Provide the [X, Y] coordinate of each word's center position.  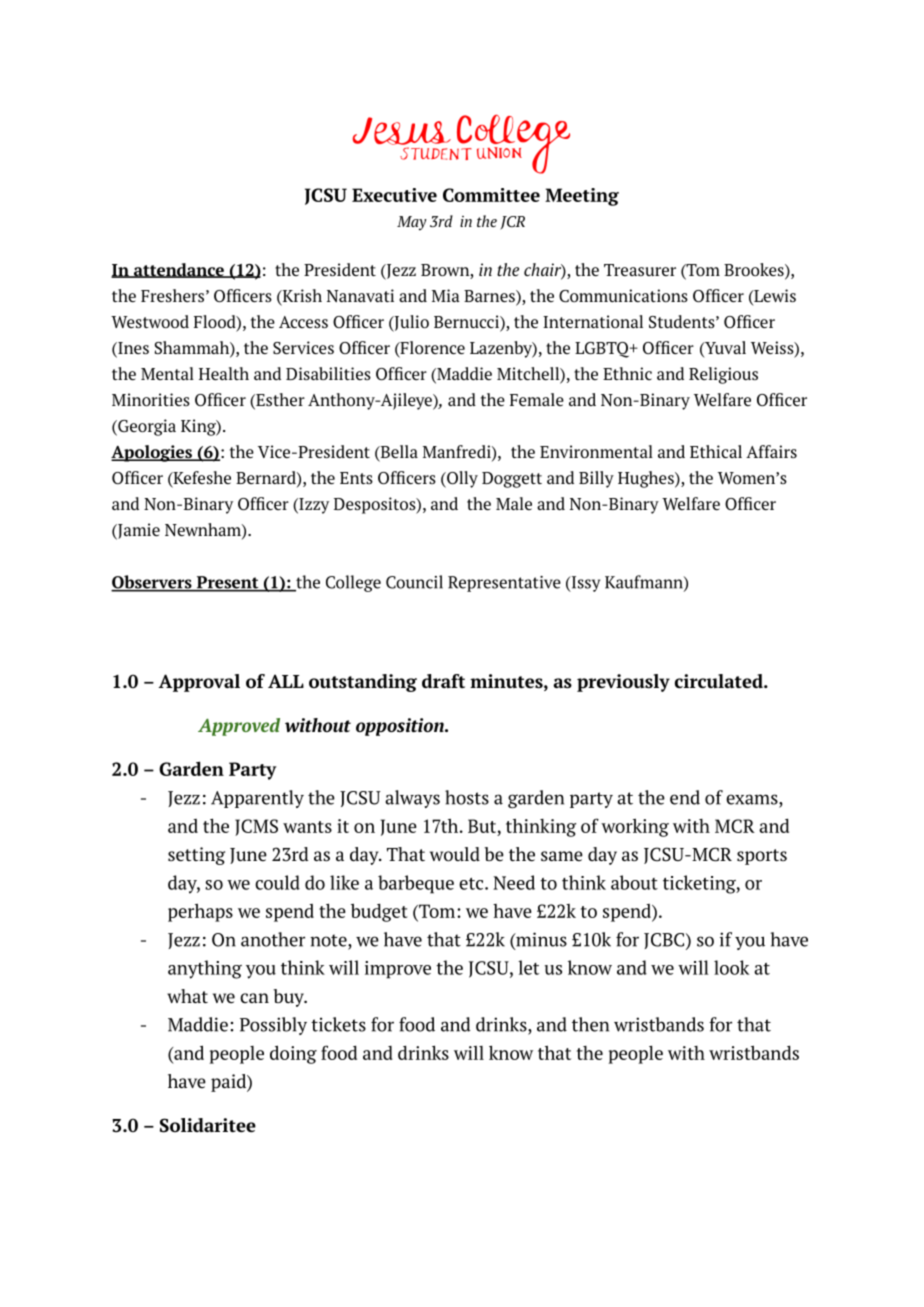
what [187, 996]
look [731, 967]
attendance [179, 270]
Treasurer [640, 270]
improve [398, 970]
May [412, 223]
